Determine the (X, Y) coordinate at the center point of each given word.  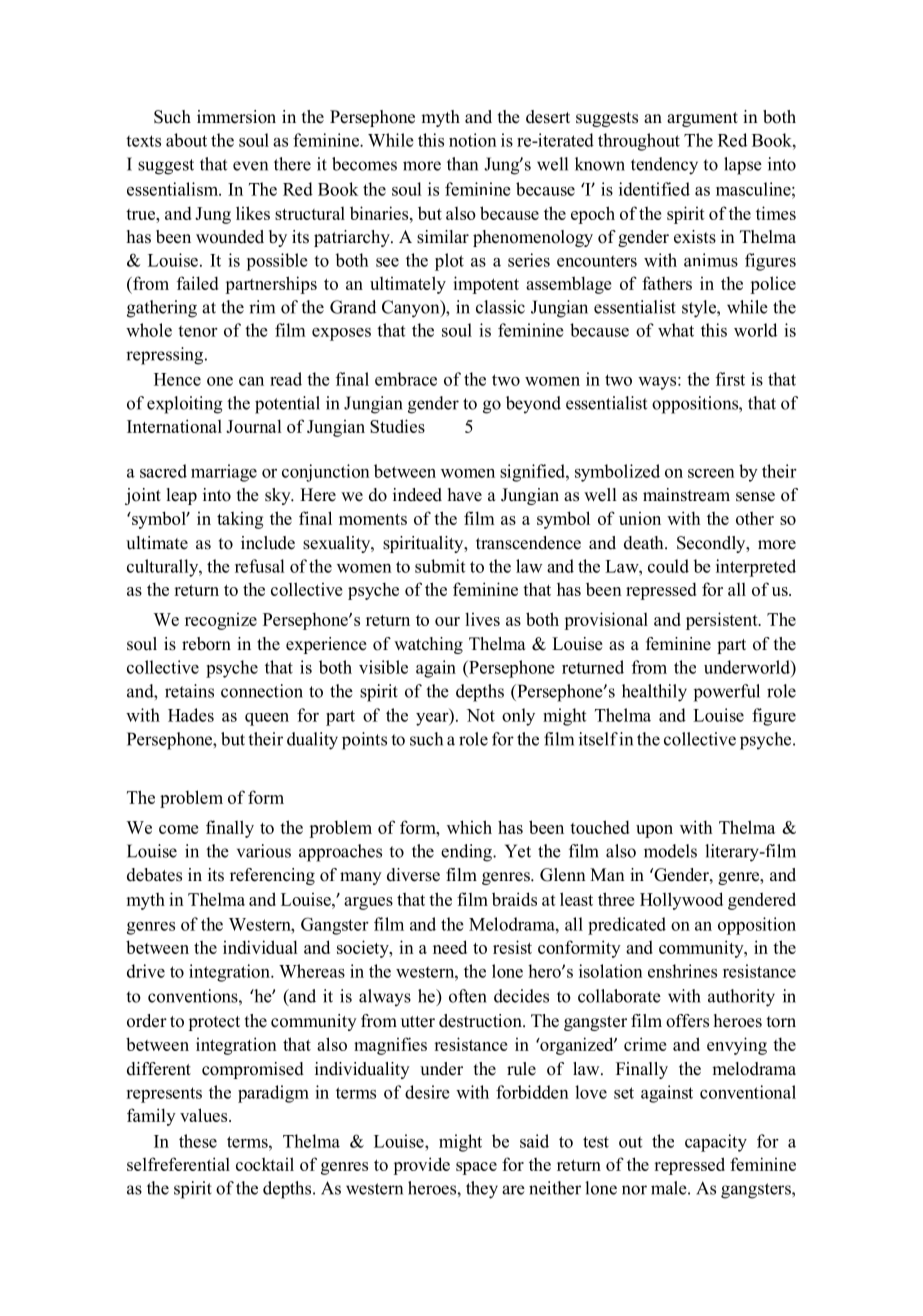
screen (711, 473)
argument (702, 119)
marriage (224, 473)
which (469, 827)
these (198, 1141)
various (264, 851)
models (670, 851)
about (186, 140)
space (476, 1168)
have (465, 495)
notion (473, 140)
